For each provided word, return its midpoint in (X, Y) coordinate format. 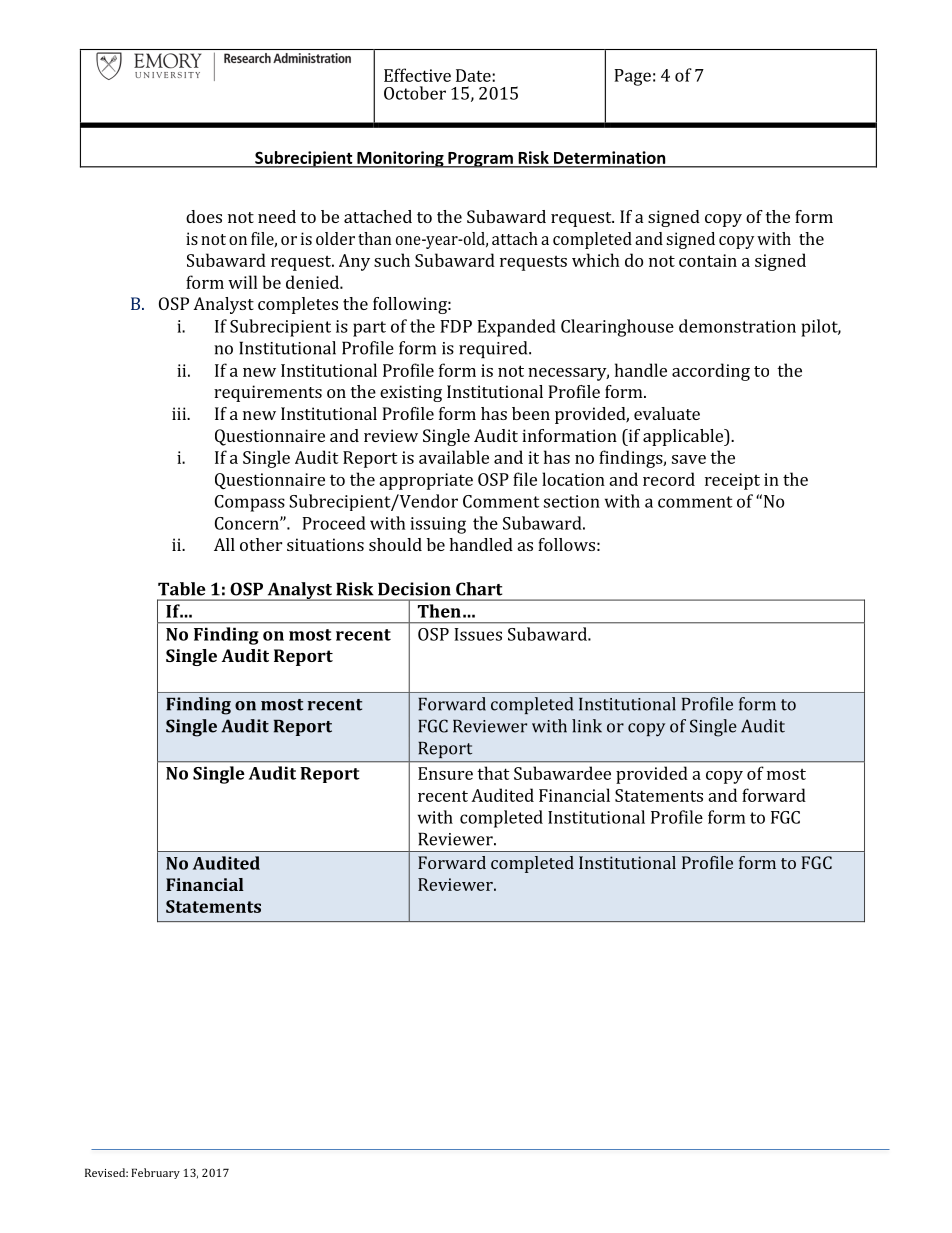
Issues (478, 634)
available (454, 457)
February (155, 1173)
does (204, 216)
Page (632, 77)
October (415, 93)
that (493, 773)
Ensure (445, 773)
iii (180, 413)
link (587, 726)
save (689, 459)
